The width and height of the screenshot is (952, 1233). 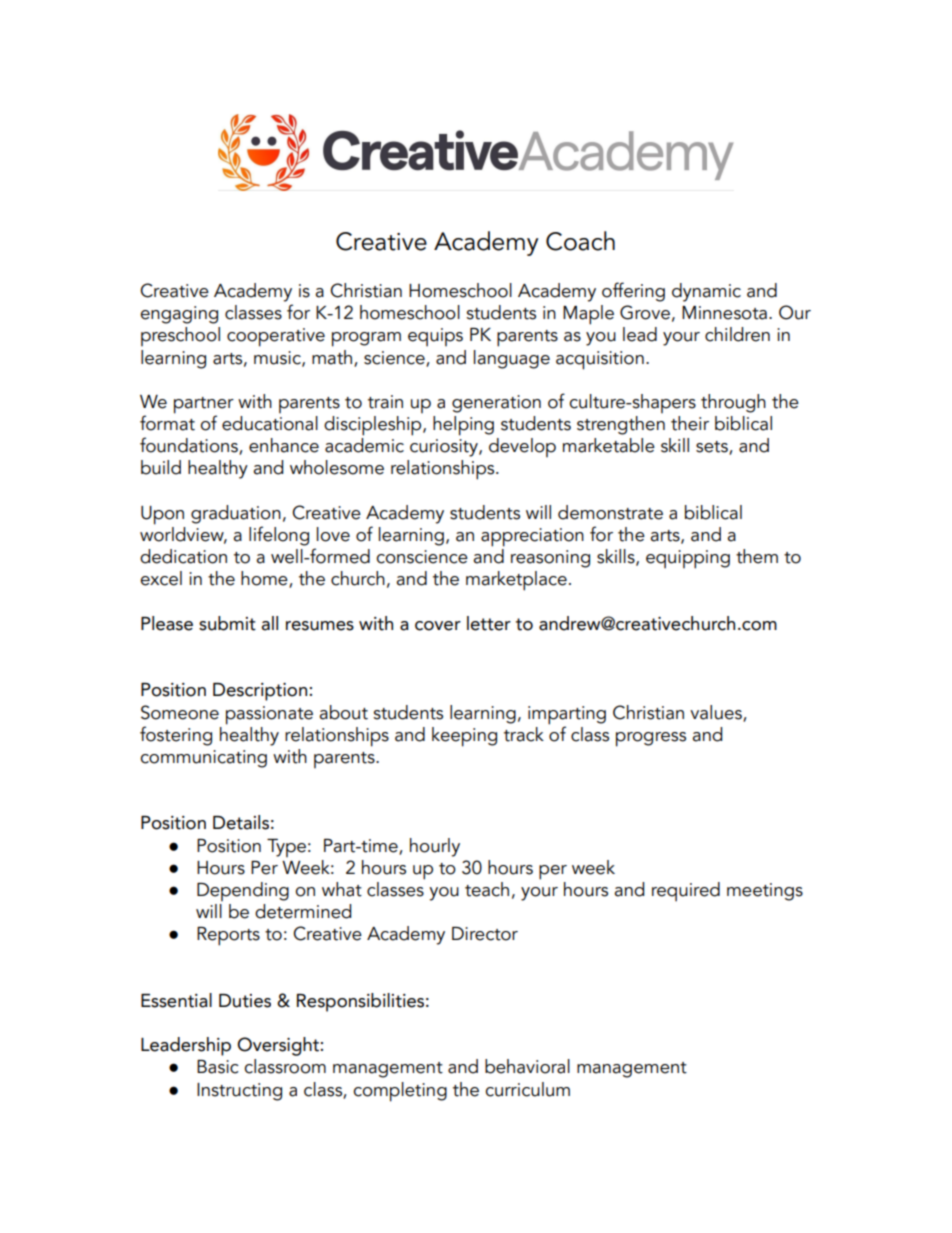 I want to click on values, so click(x=717, y=713).
